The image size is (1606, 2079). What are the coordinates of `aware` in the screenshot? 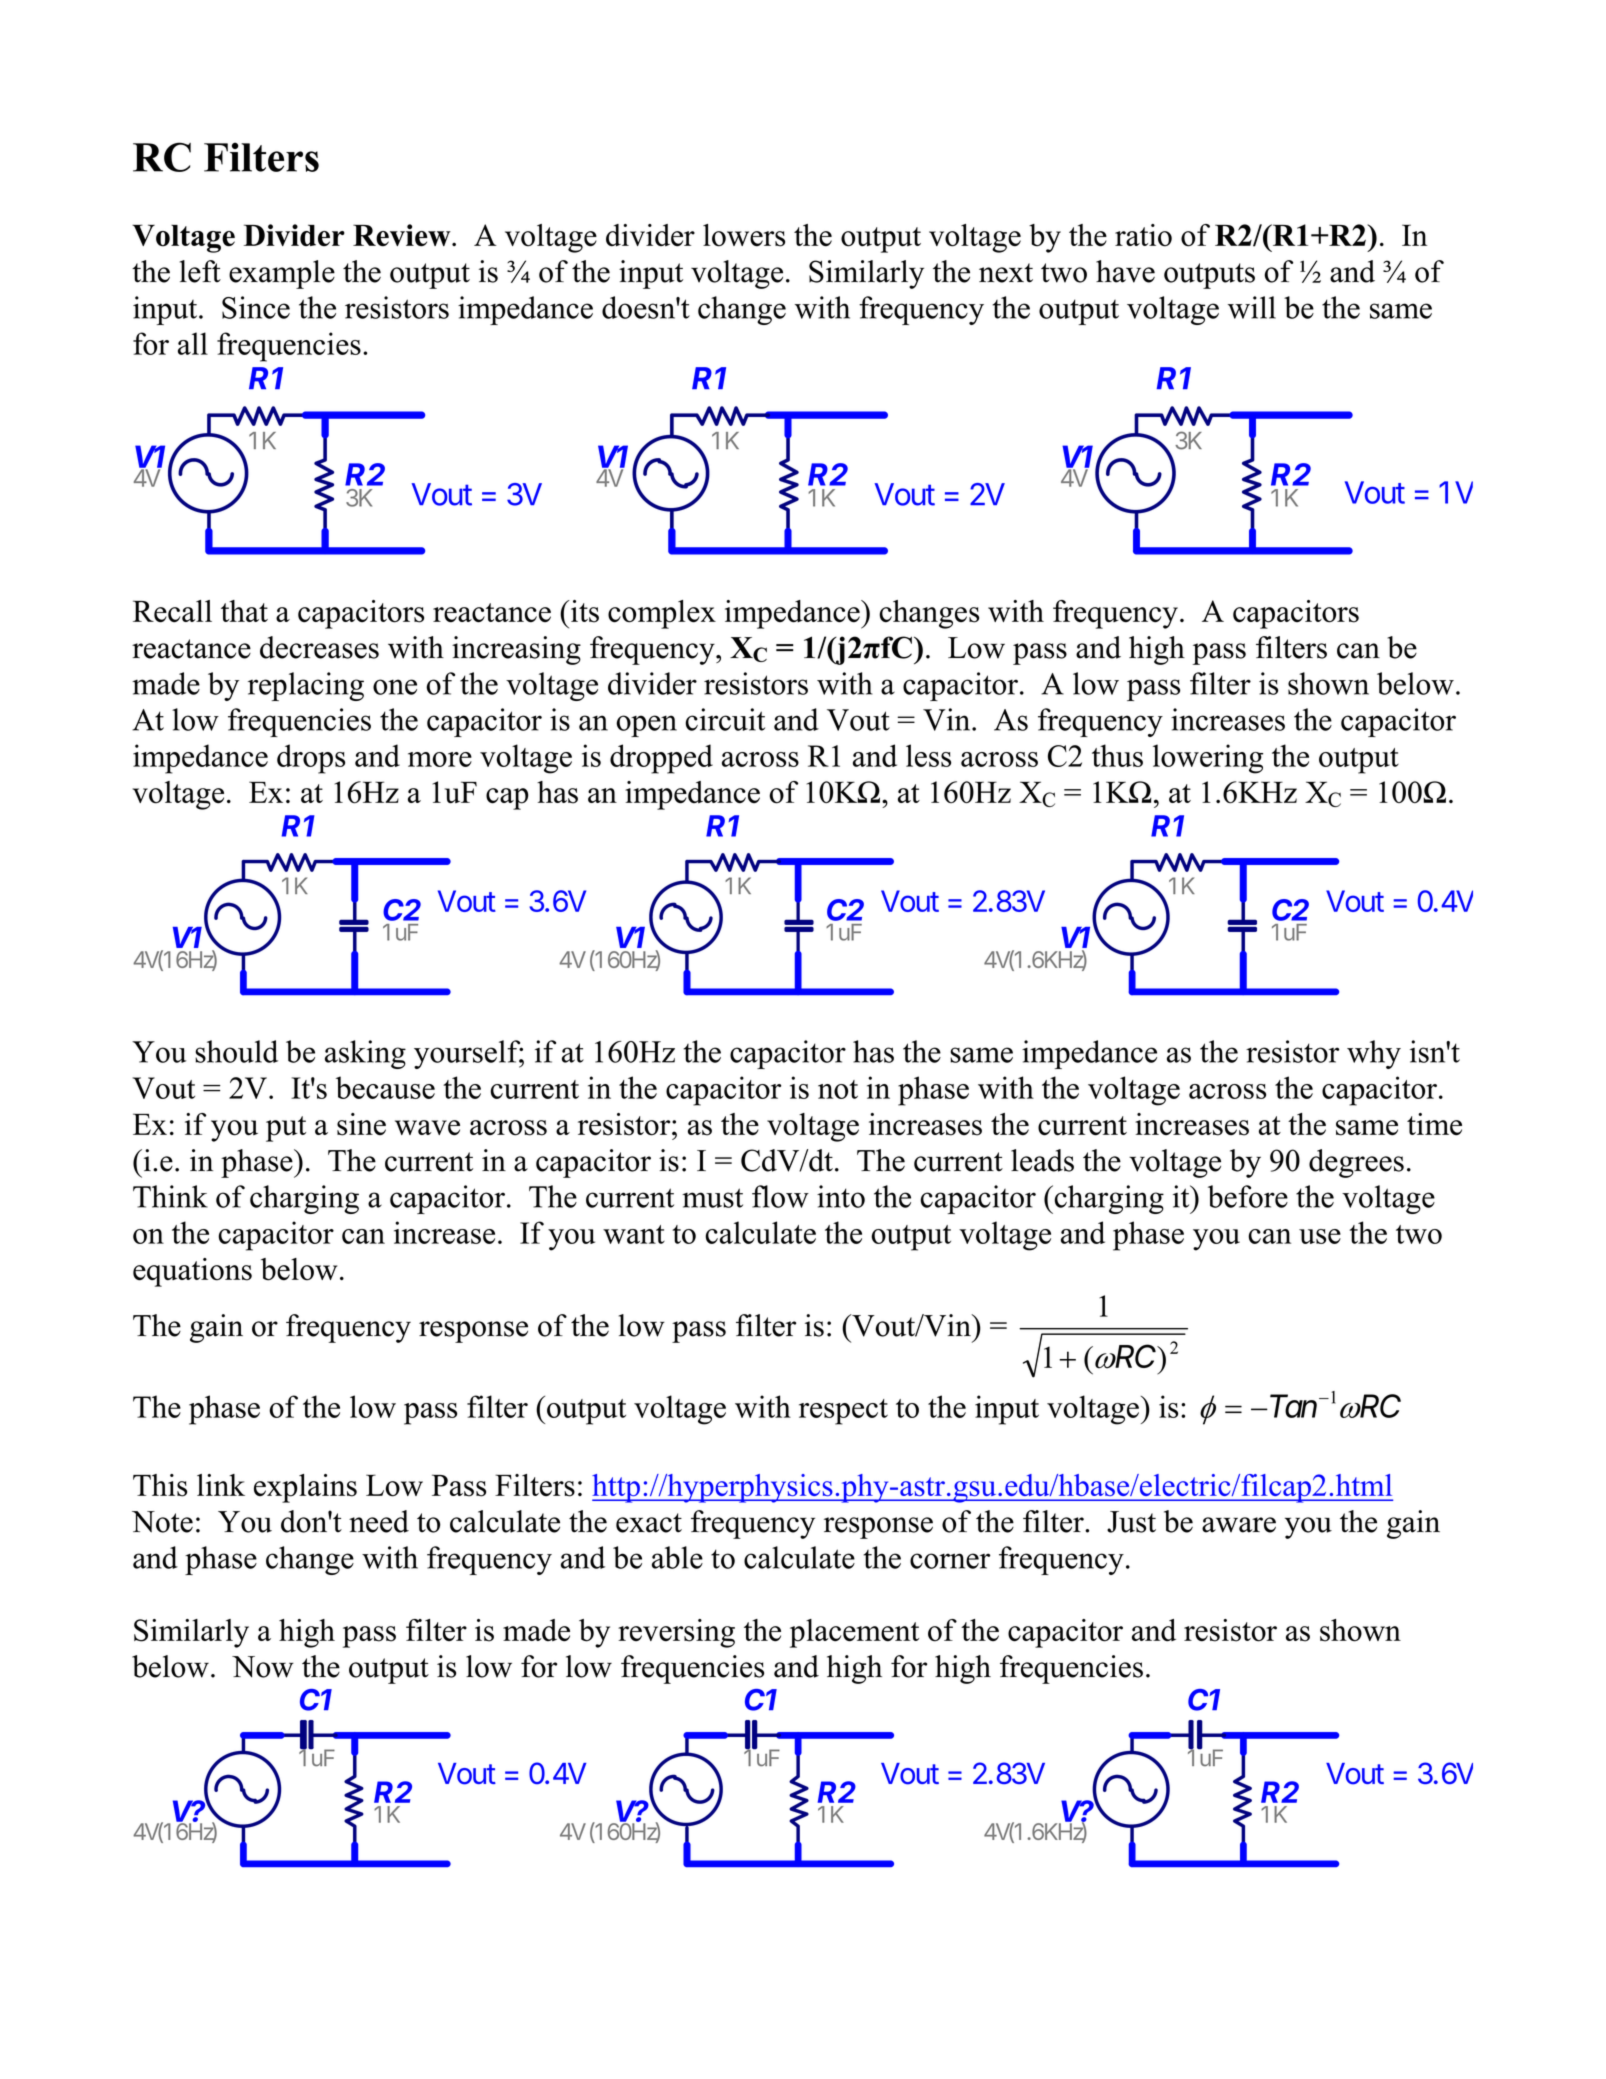 It's located at (1239, 1525).
